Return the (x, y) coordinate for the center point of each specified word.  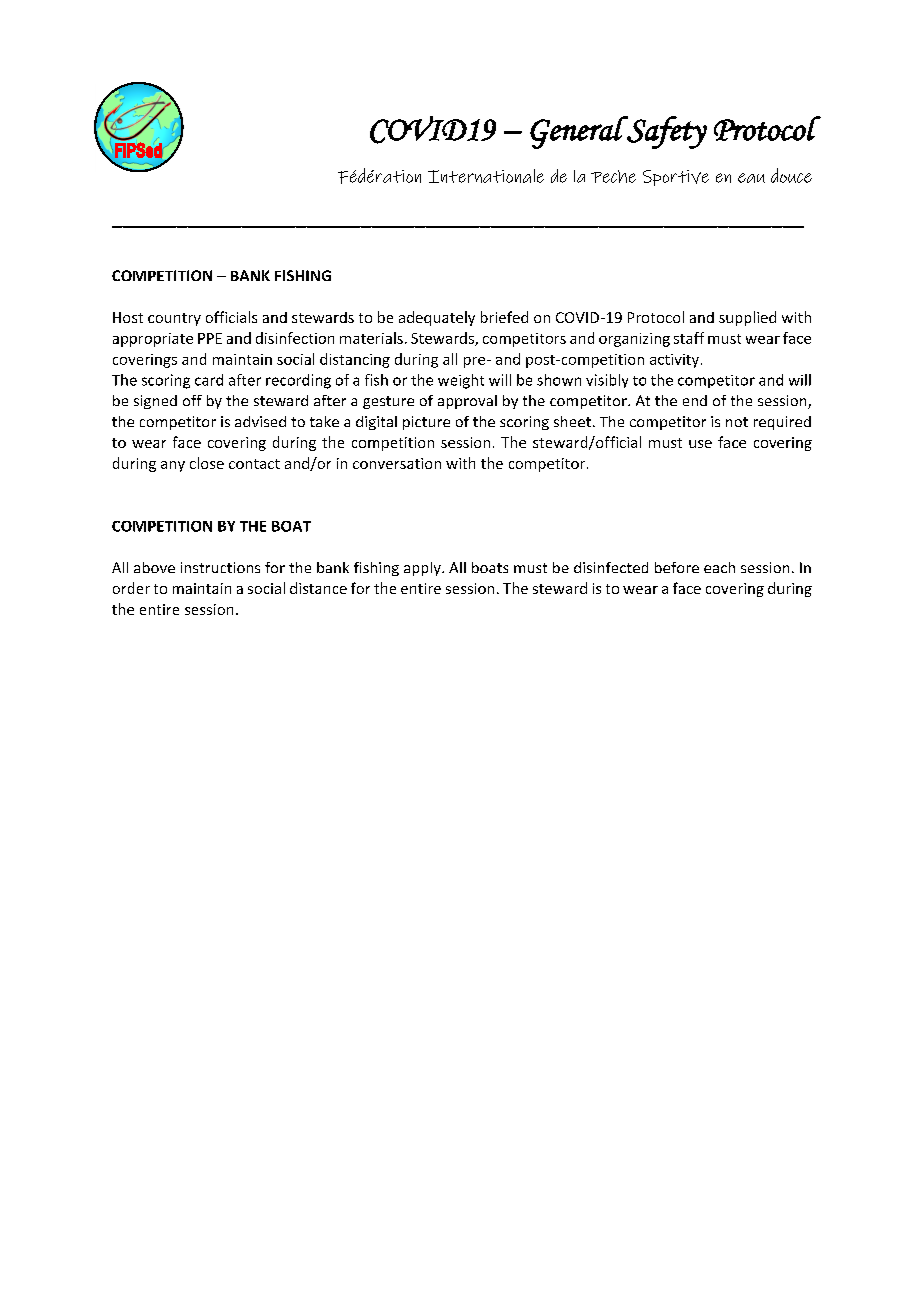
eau (751, 178)
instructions (220, 567)
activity (674, 361)
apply (423, 569)
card (209, 380)
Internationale (486, 176)
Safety (666, 132)
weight (461, 381)
